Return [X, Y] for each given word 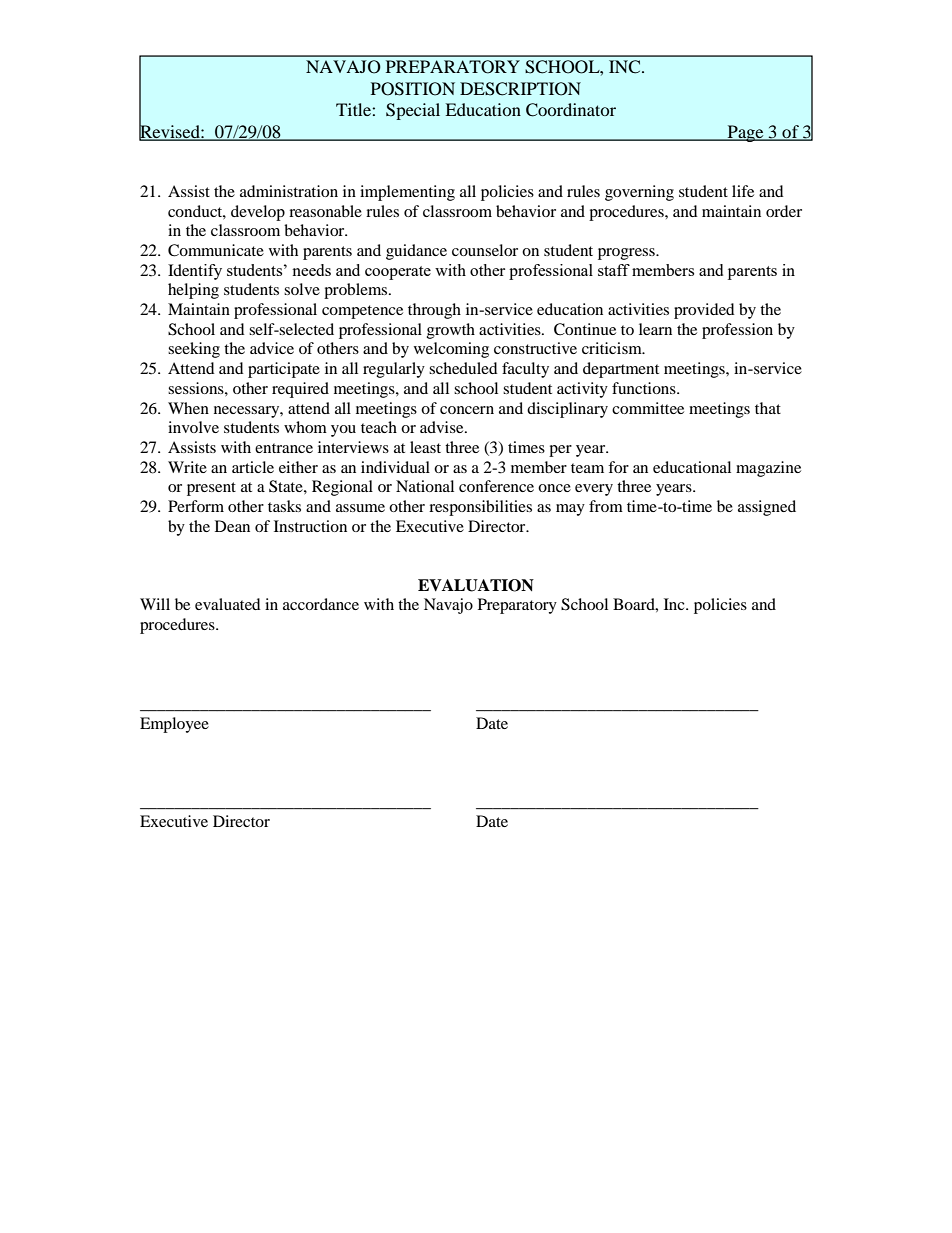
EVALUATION [476, 585]
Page [745, 133]
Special [413, 111]
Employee [174, 725]
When [188, 408]
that [768, 408]
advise [443, 427]
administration [289, 191]
